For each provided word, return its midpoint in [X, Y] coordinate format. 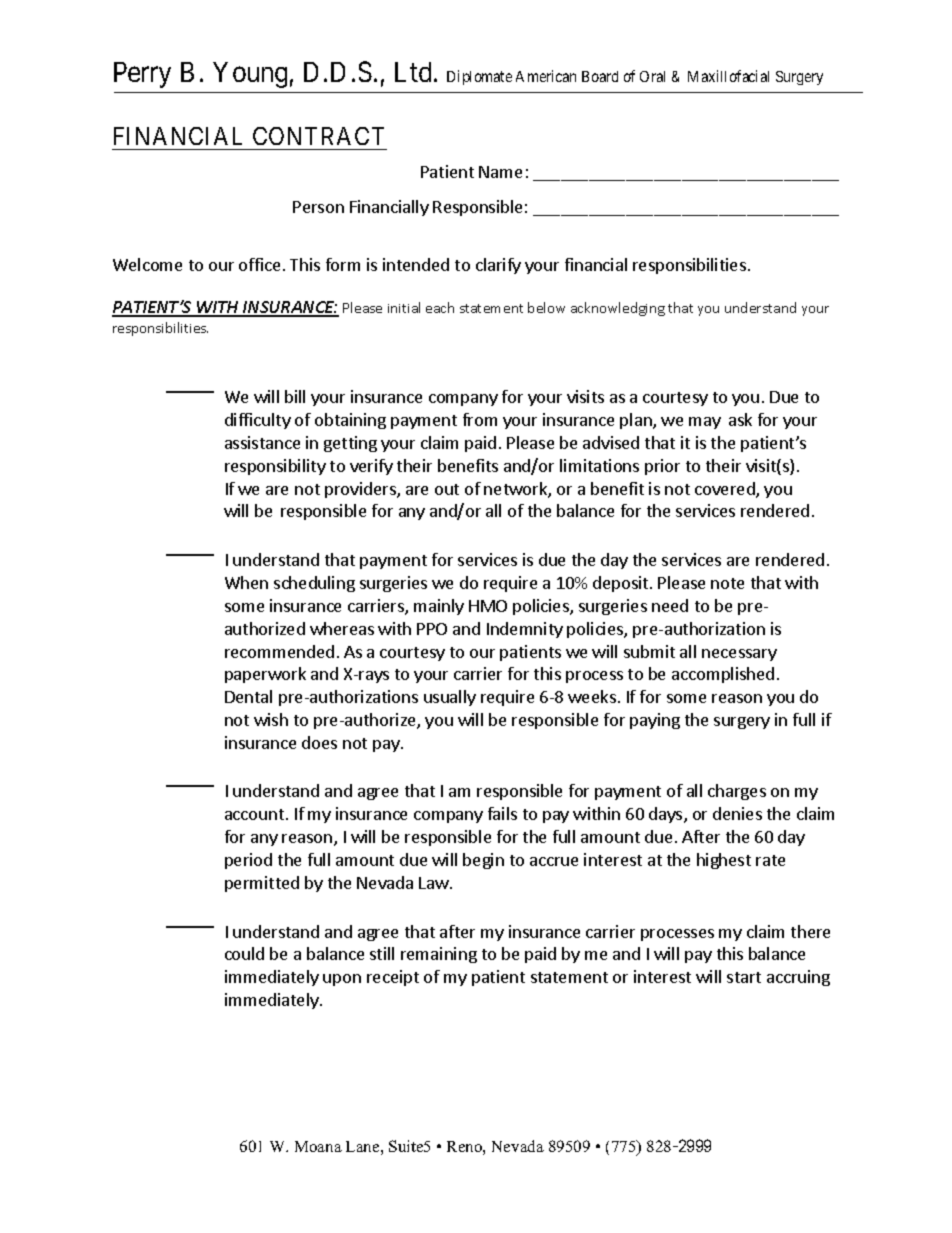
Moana [318, 1146]
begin [483, 861]
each [440, 307]
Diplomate [479, 77]
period [248, 861]
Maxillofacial [728, 76]
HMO [488, 606]
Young [250, 75]
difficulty [258, 421]
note [727, 583]
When [246, 582]
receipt [393, 978]
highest [724, 861]
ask [740, 419]
